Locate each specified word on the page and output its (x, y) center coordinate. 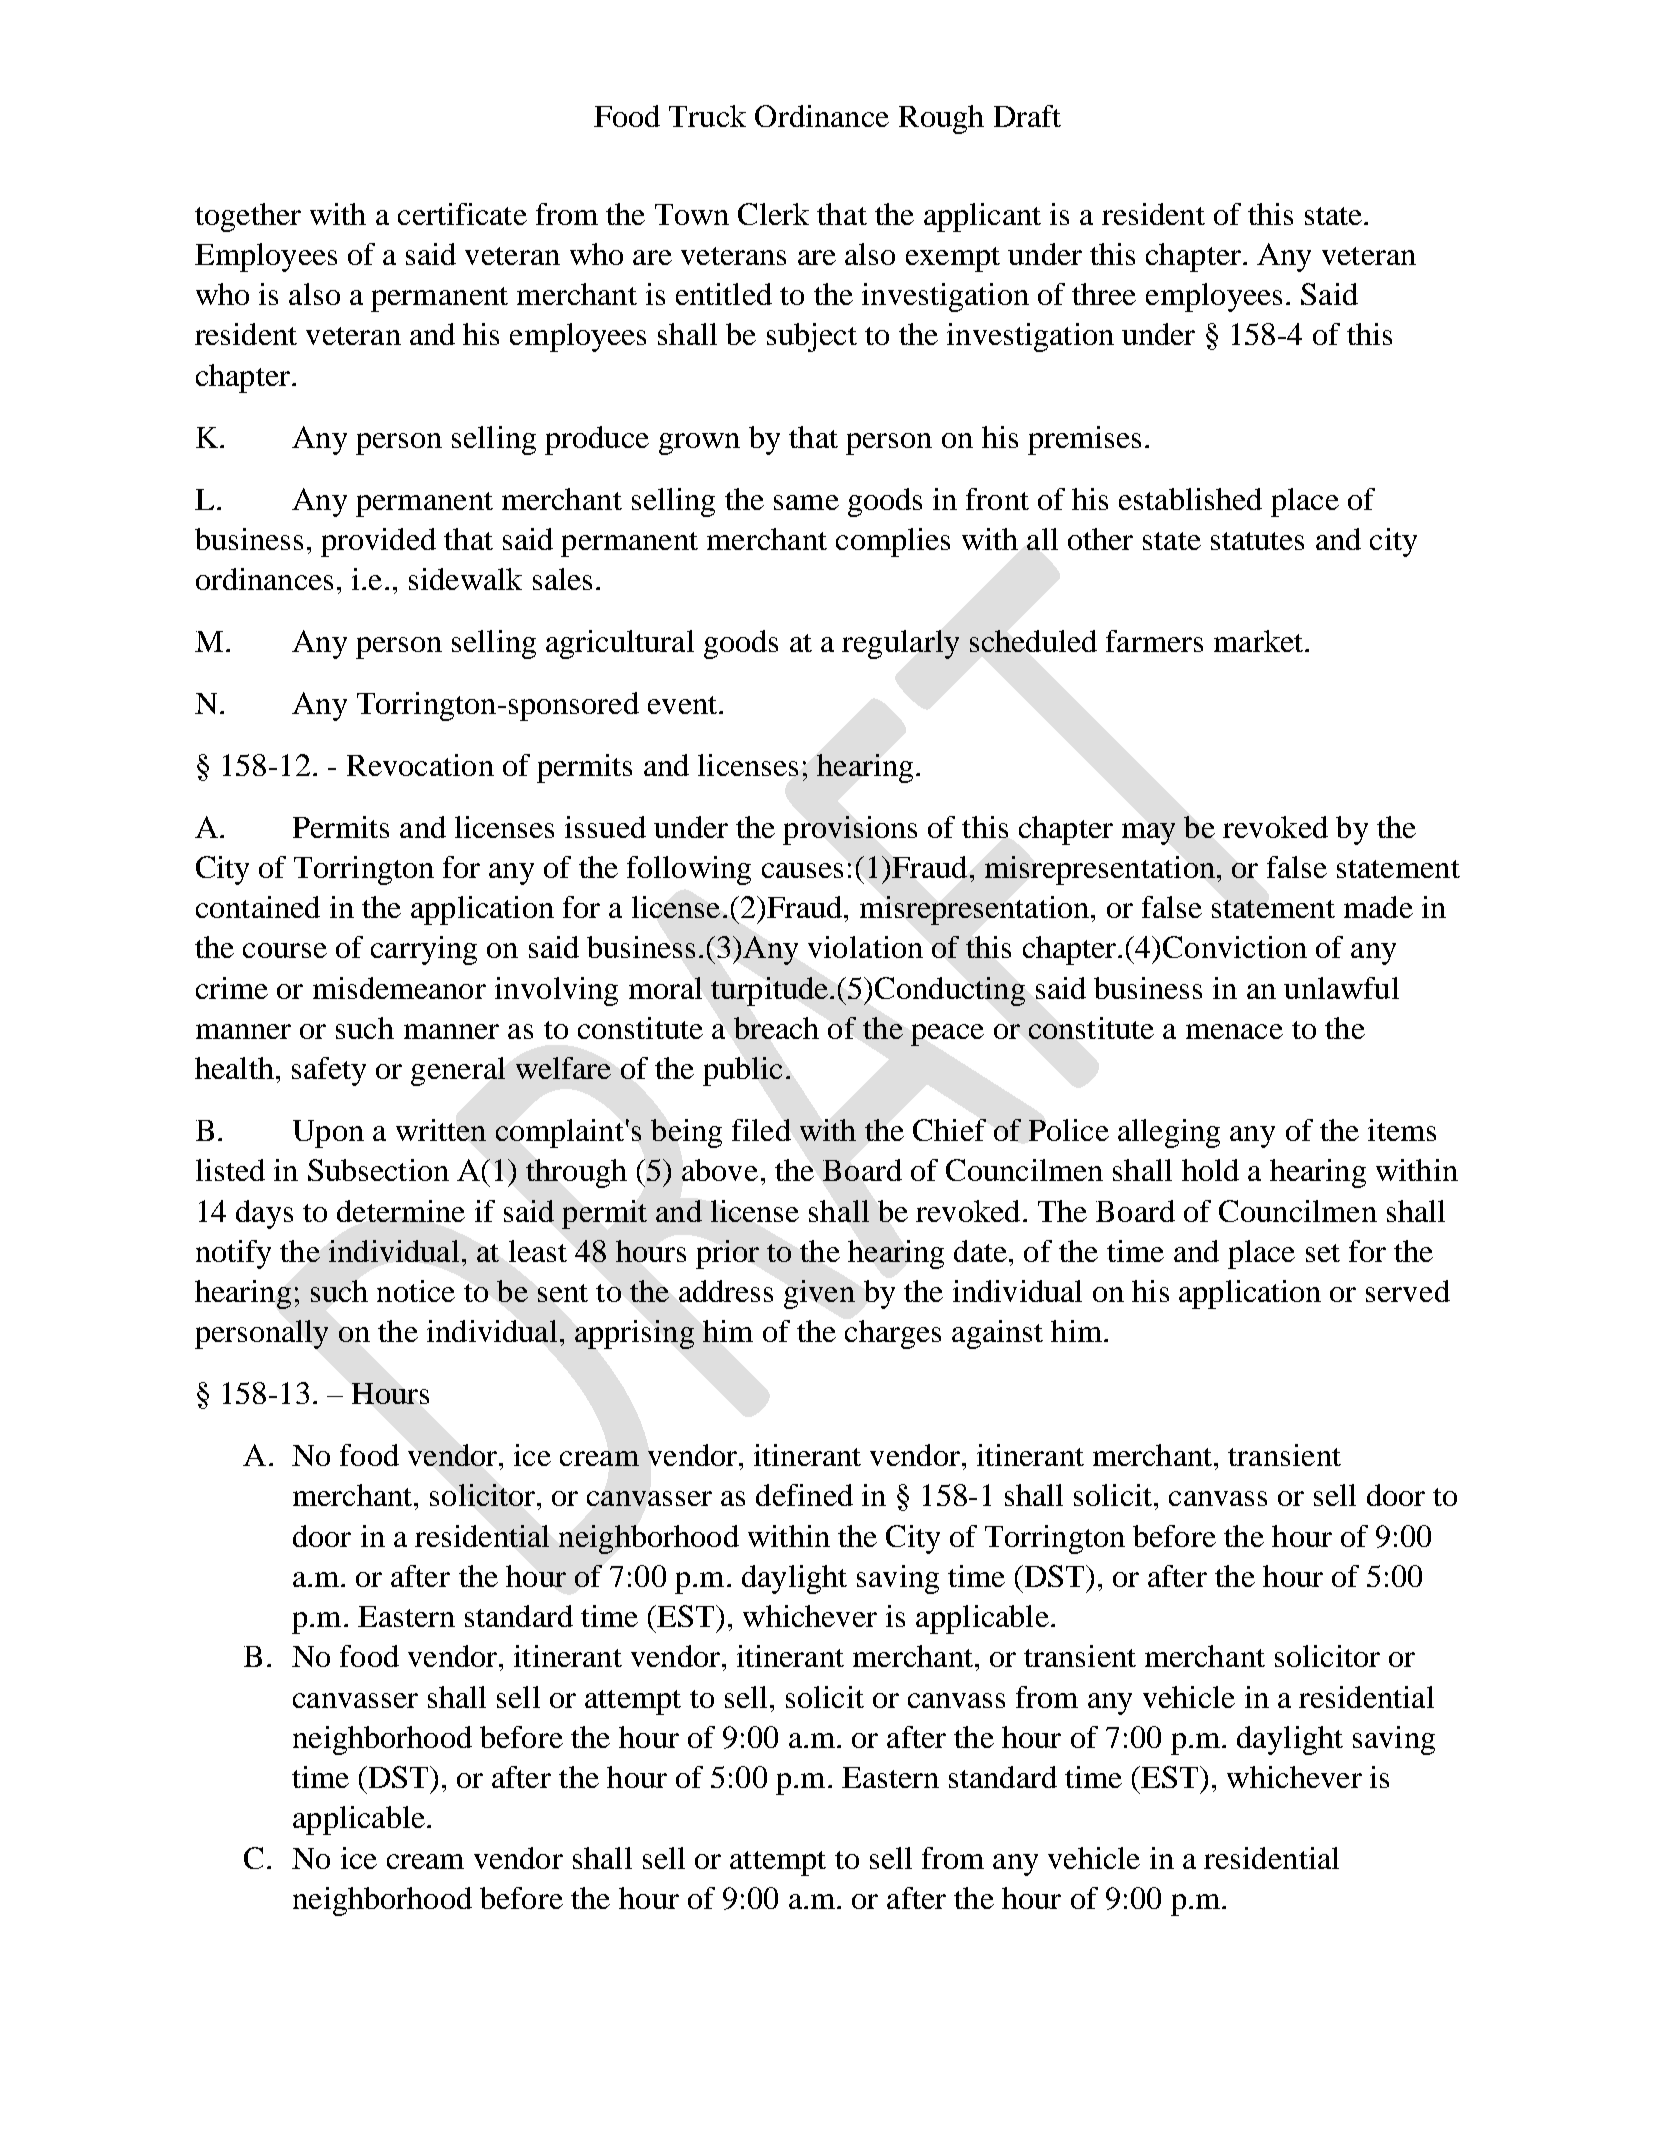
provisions (850, 830)
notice (416, 1291)
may (1148, 834)
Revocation (420, 765)
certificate (462, 214)
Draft (1027, 116)
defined (804, 1495)
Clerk (773, 214)
